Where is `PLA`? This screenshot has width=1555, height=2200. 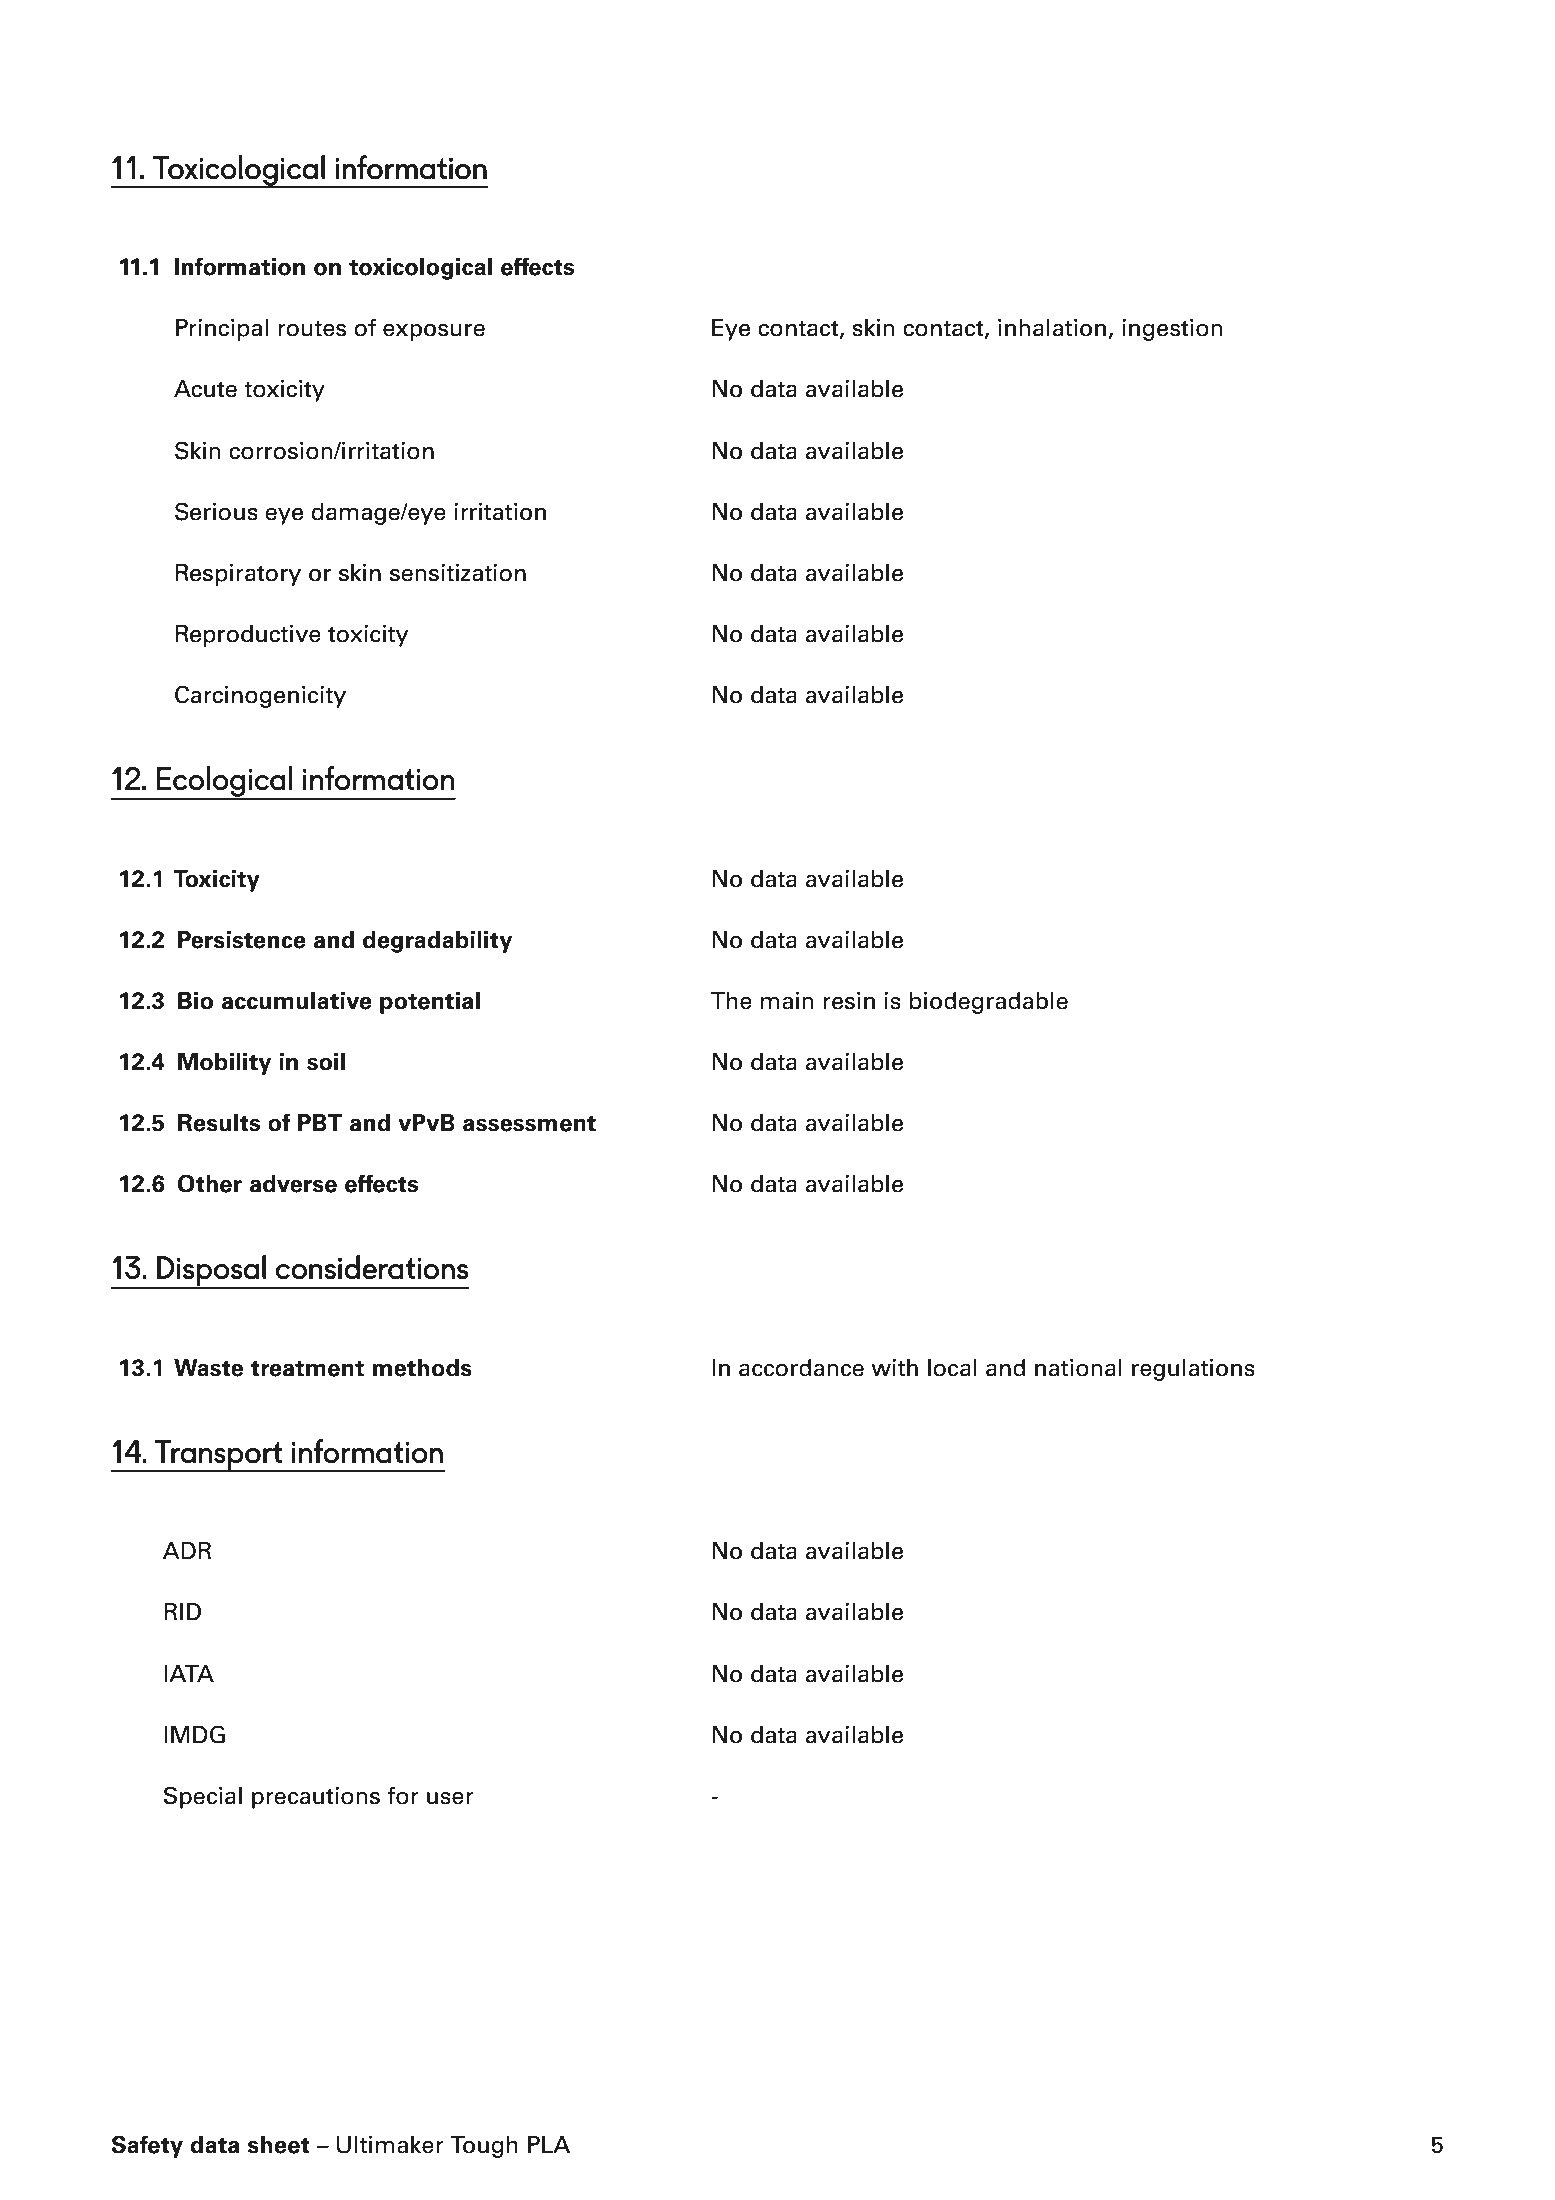 PLA is located at coordinates (549, 2144).
